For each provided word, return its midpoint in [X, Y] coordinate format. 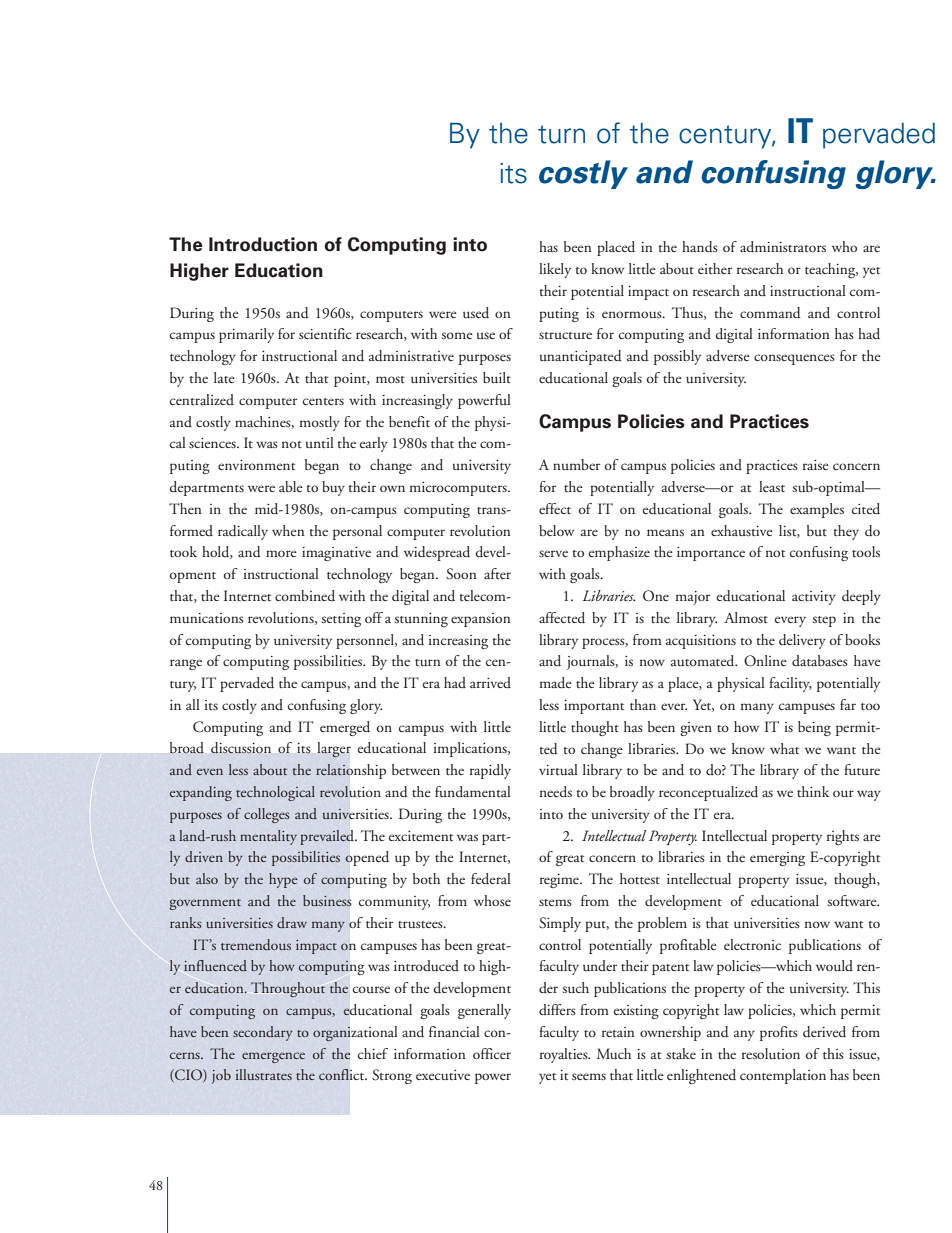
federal [491, 879]
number [576, 464]
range [186, 664]
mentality [268, 837]
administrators [783, 247]
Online [765, 661]
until [320, 442]
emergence [273, 1057]
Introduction [263, 244]
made [555, 683]
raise [816, 465]
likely [555, 270]
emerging [777, 859]
